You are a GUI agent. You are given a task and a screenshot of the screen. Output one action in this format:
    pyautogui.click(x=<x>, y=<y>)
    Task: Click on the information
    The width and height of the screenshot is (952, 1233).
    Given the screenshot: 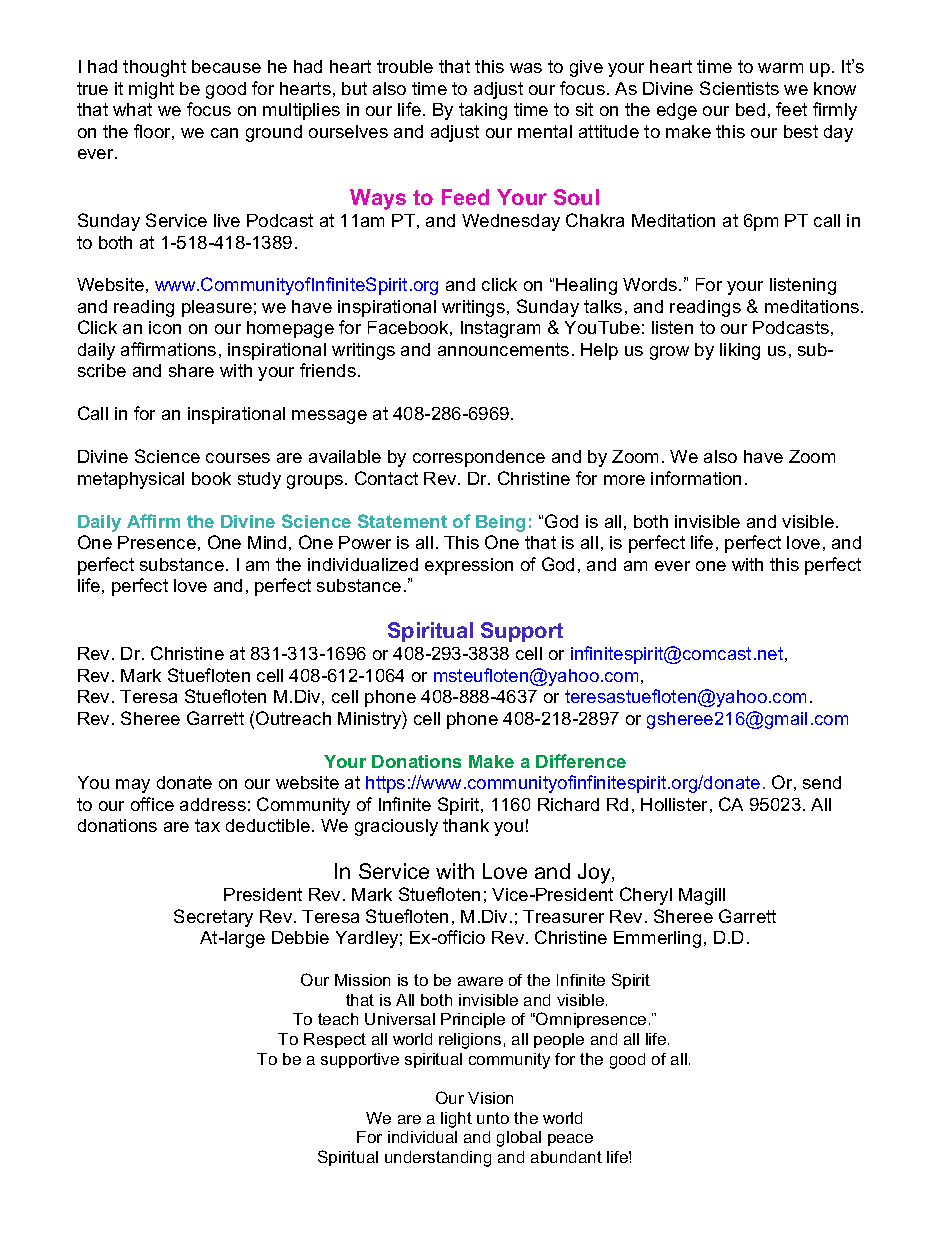 What is the action you would take?
    pyautogui.click(x=696, y=478)
